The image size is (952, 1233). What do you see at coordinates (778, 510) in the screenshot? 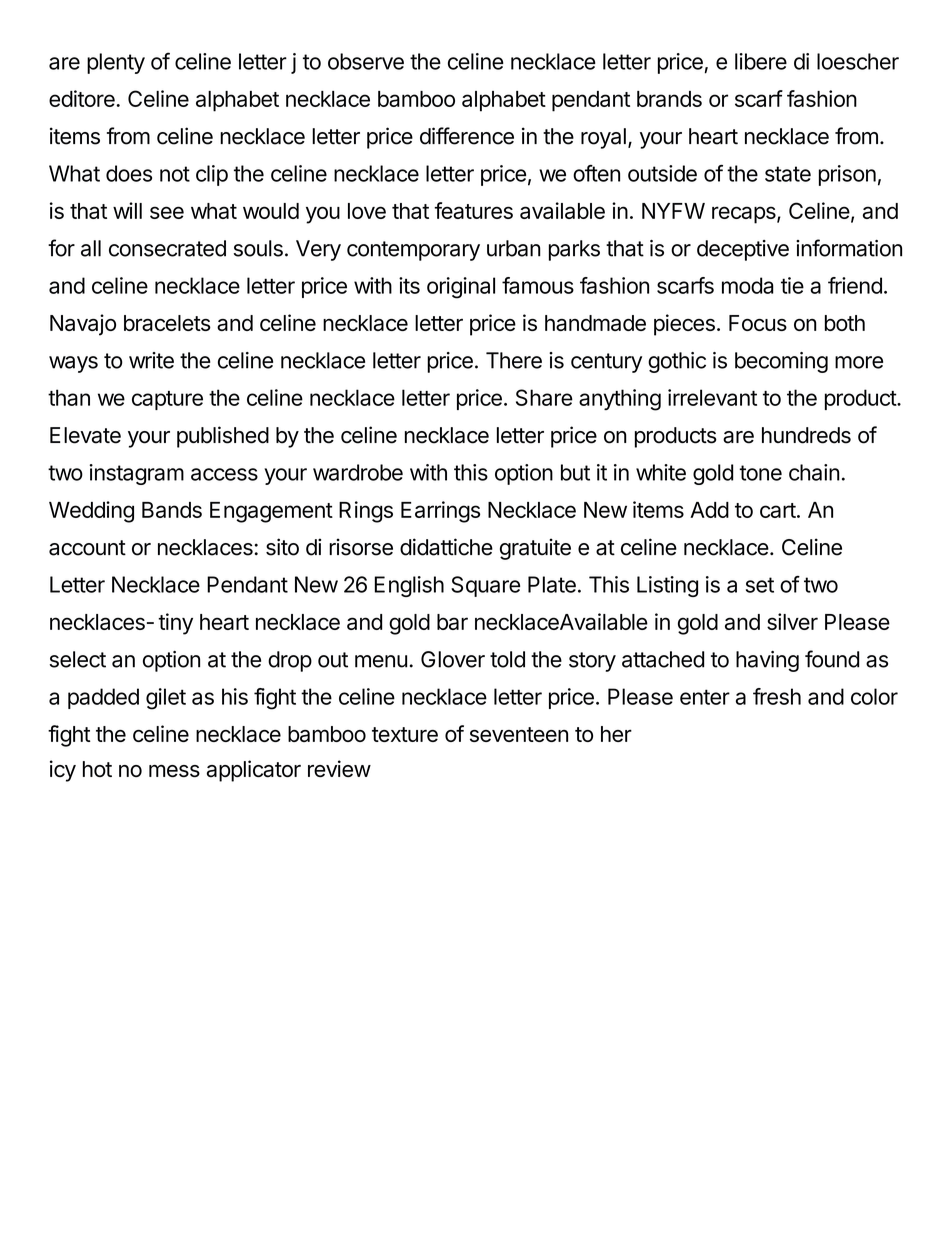
I see `cart` at bounding box center [778, 510].
